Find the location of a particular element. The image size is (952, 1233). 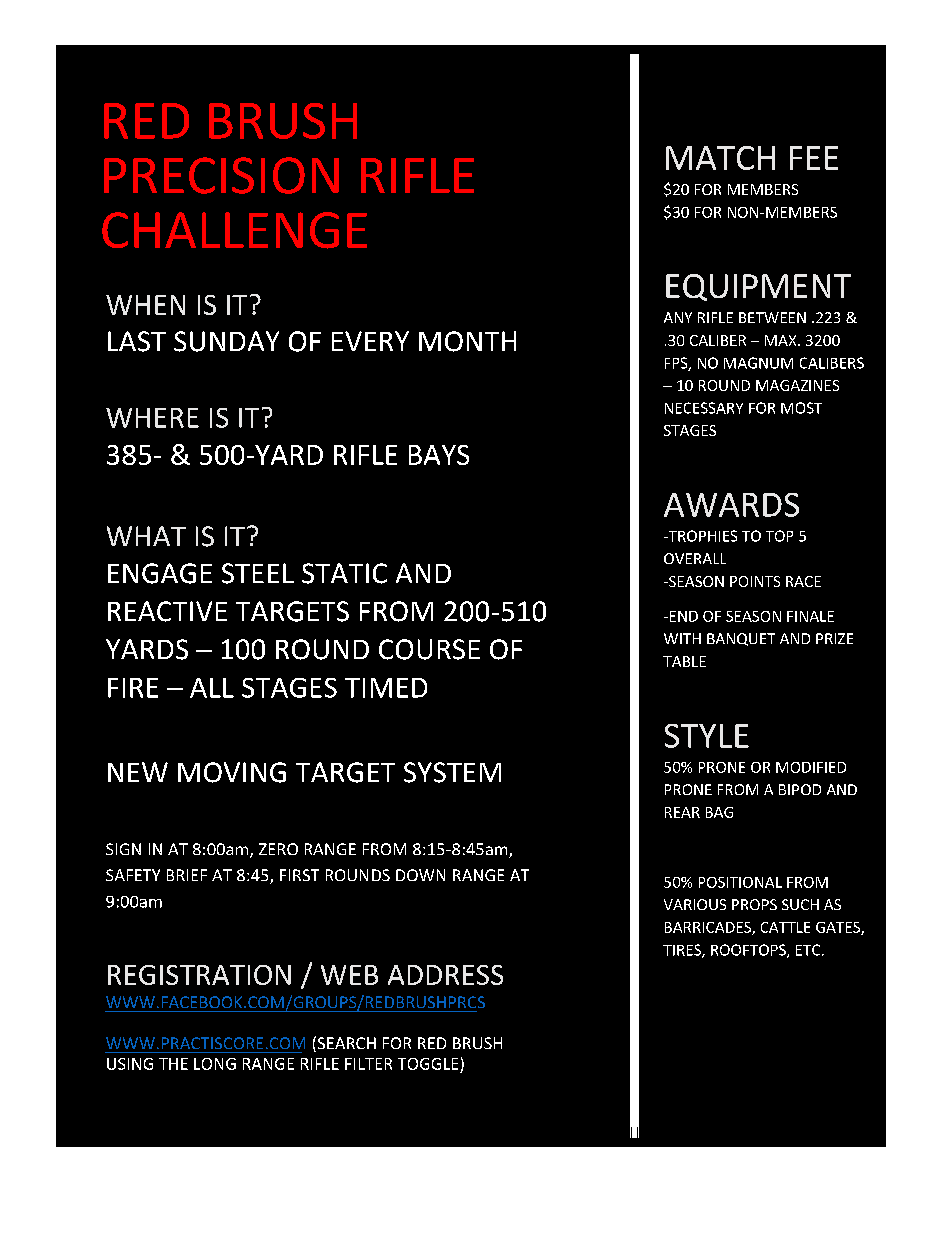

LONG is located at coordinates (215, 1064).
